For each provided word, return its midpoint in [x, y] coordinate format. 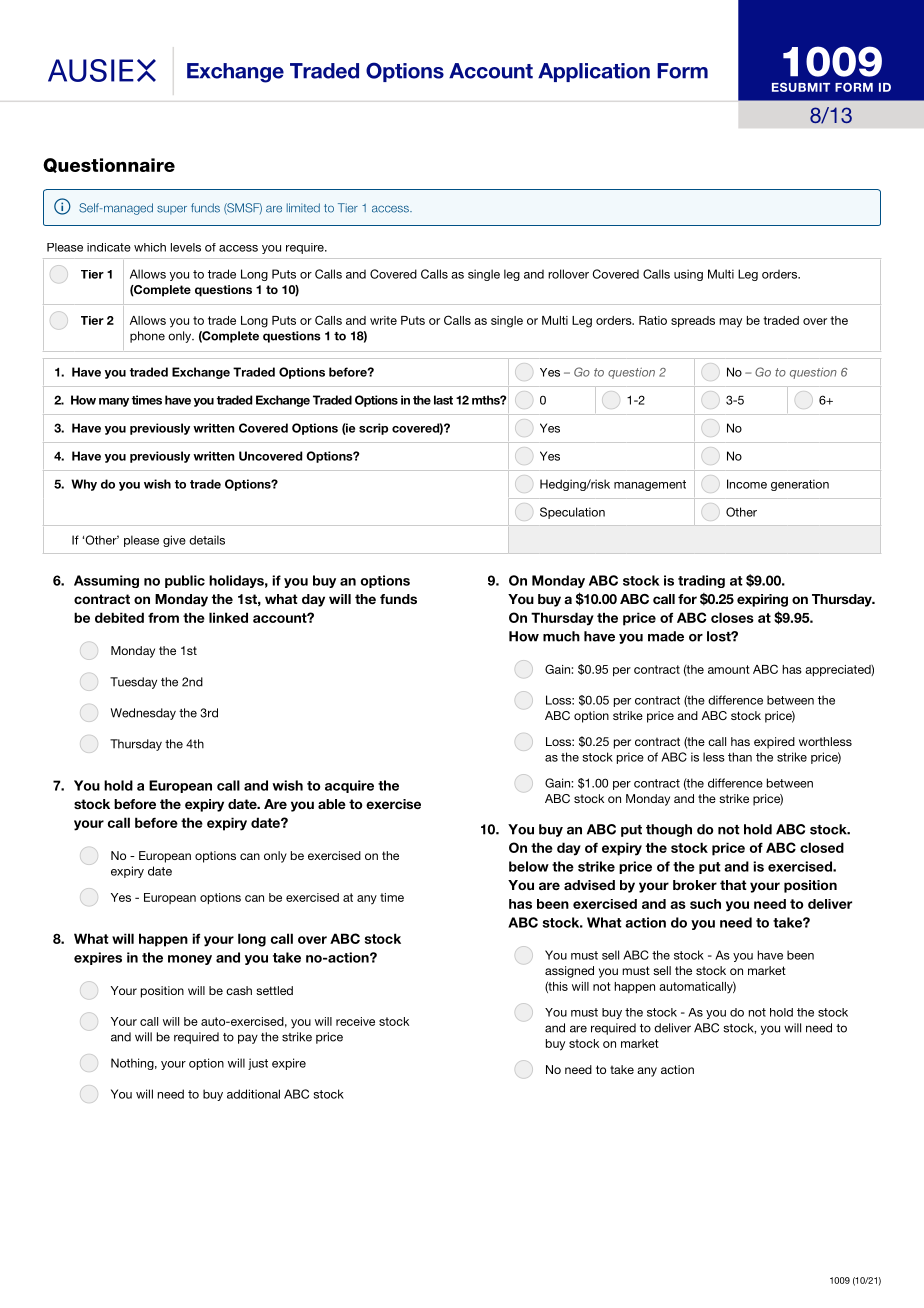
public [185, 581]
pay [248, 1039]
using [688, 275]
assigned [569, 972]
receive [355, 1021]
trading [701, 581]
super [172, 210]
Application [594, 72]
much [561, 636]
